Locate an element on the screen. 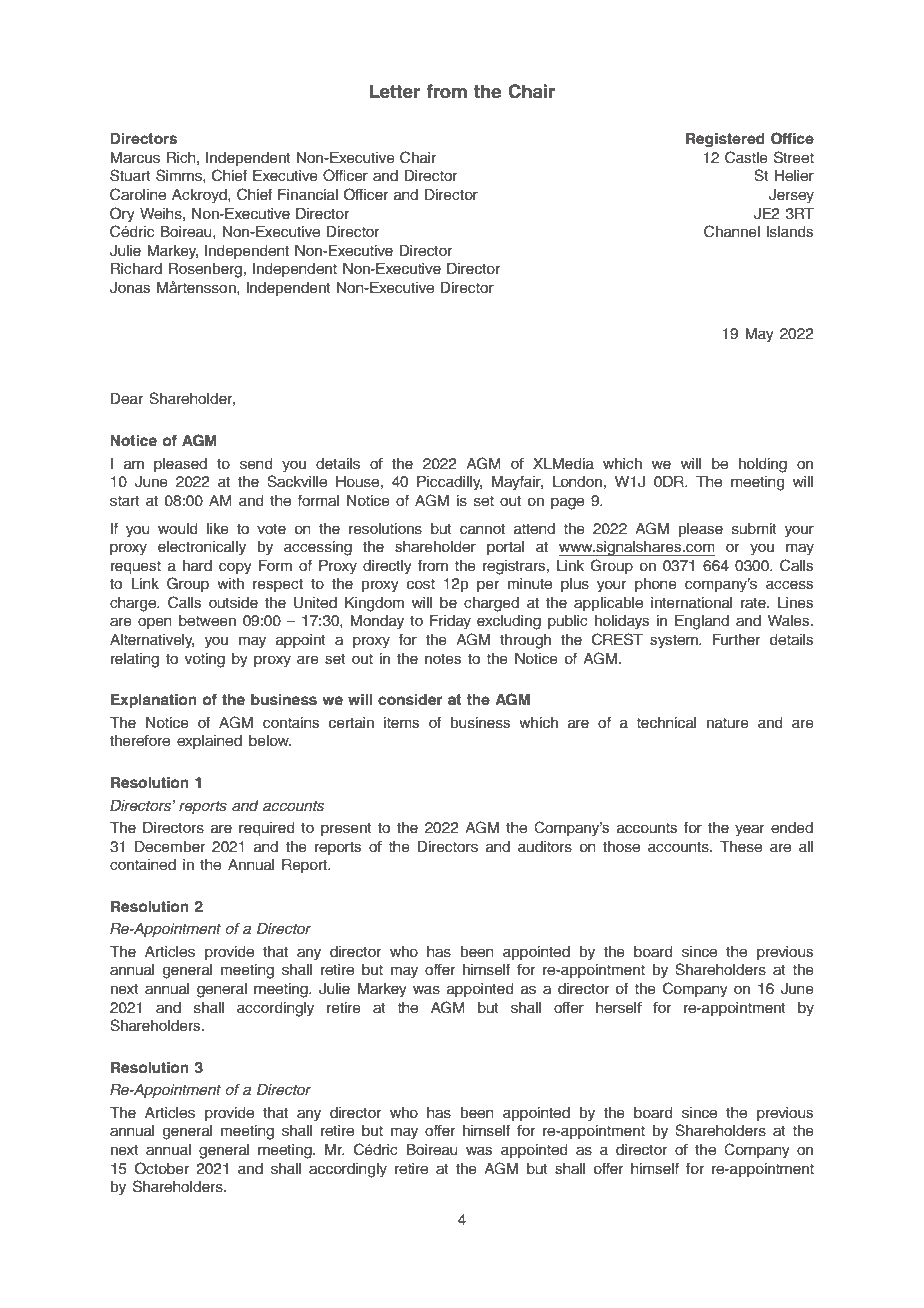  October is located at coordinates (162, 1168).
